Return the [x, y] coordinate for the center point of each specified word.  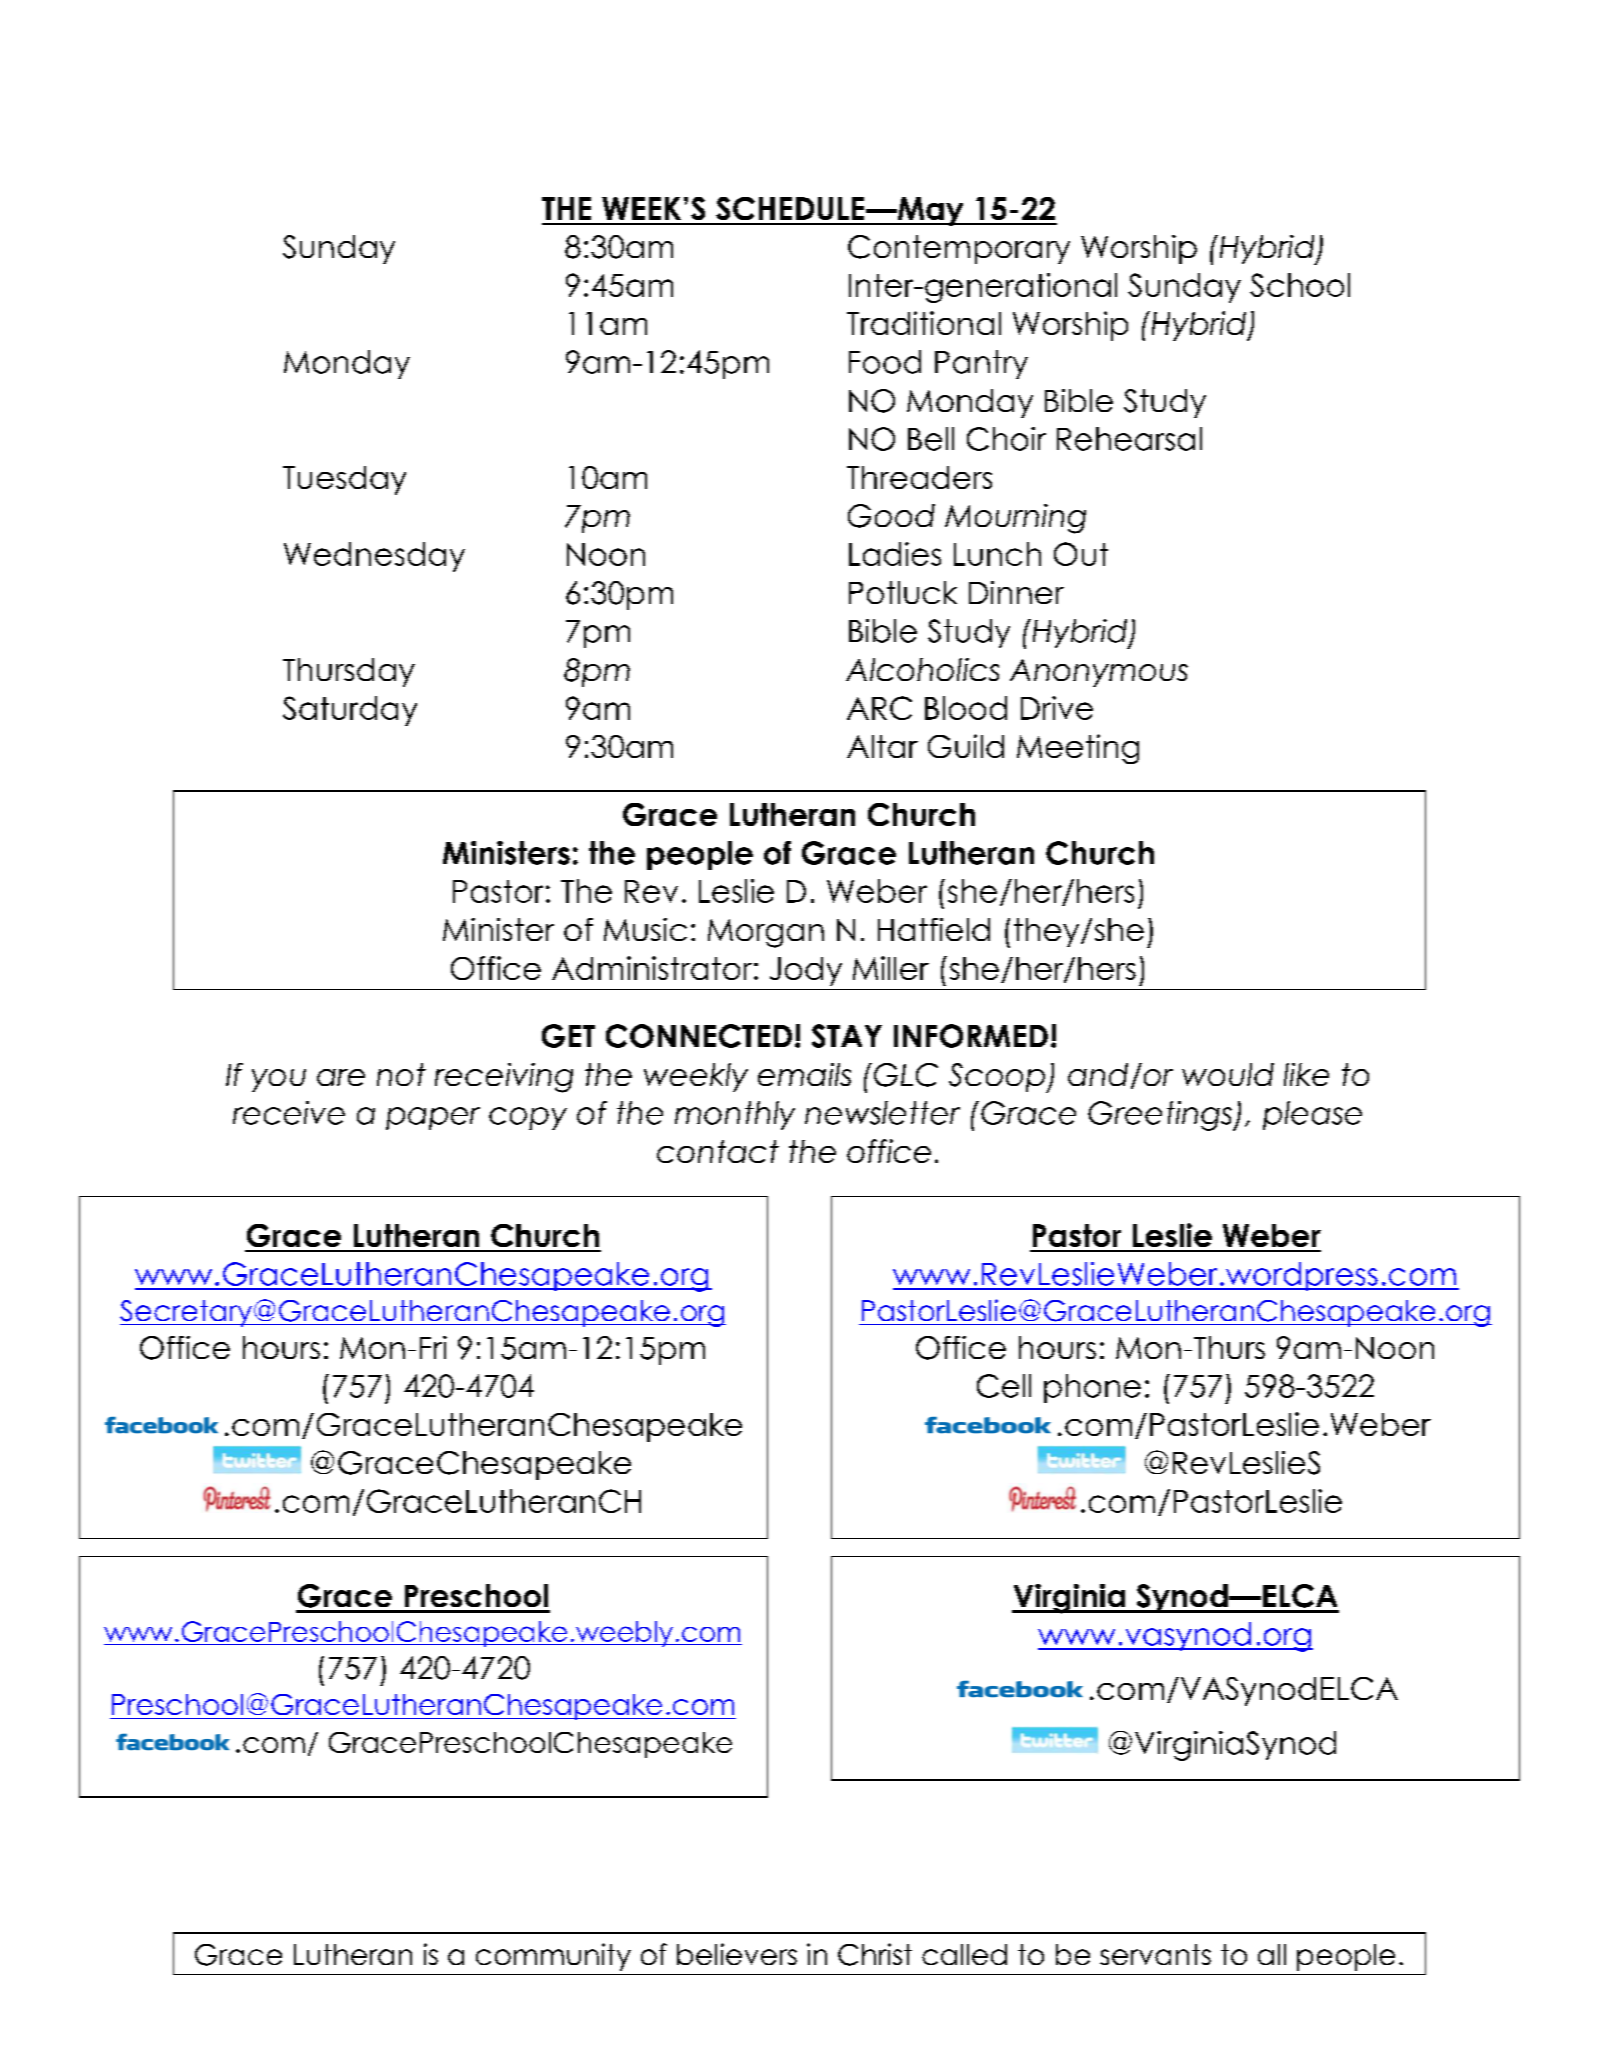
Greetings [1161, 1116]
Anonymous [1099, 673]
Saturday [350, 711]
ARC [879, 708]
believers [737, 1954]
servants [1155, 1954]
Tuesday [344, 480]
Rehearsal [1129, 439]
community [553, 1957]
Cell [1004, 1386]
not [401, 1074]
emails [804, 1074]
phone [1092, 1388]
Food [885, 362]
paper [433, 1118]
